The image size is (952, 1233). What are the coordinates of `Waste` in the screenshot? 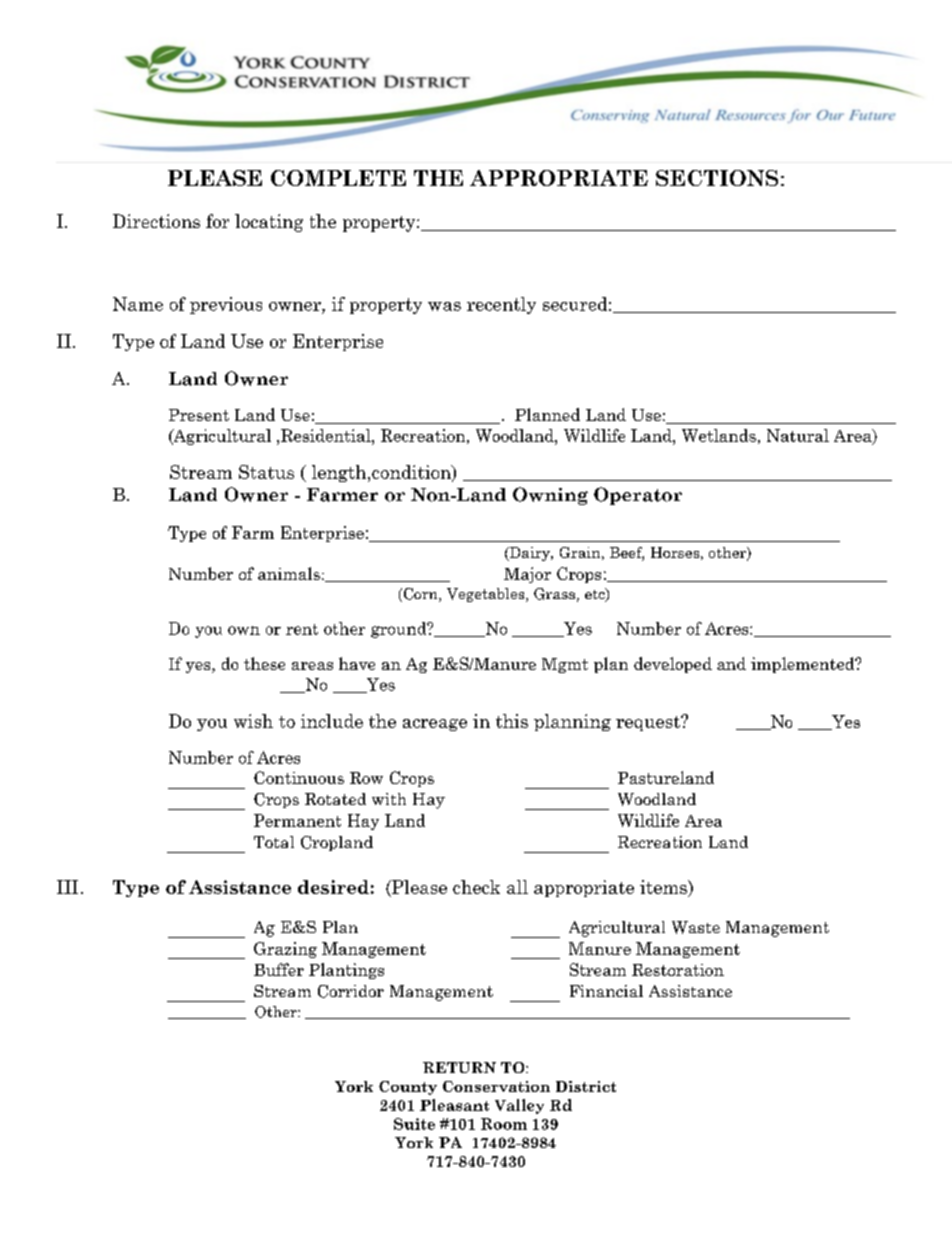 It's located at (696, 927).
